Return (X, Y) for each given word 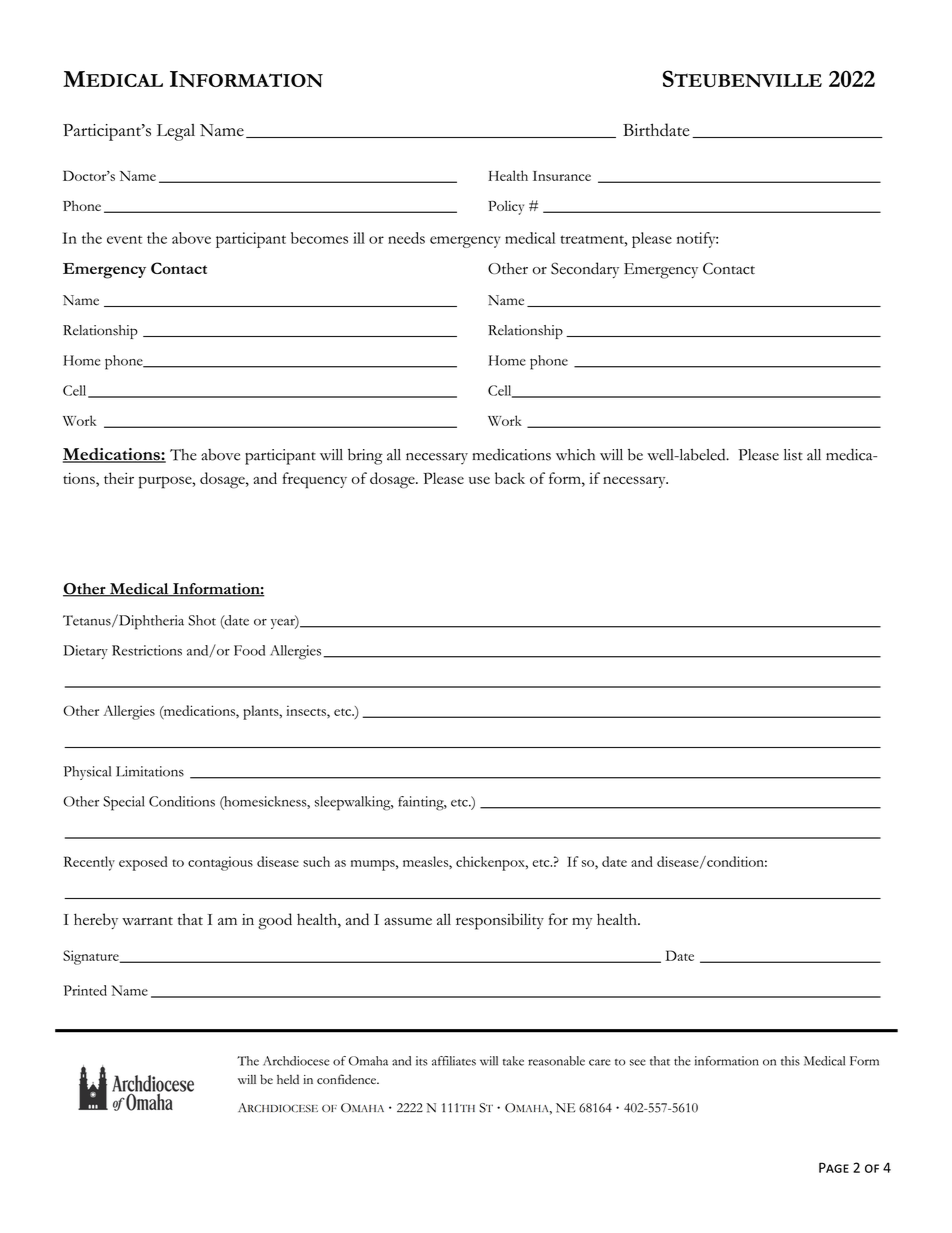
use (479, 480)
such (316, 861)
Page (834, 1167)
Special (124, 803)
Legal (176, 132)
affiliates (454, 1061)
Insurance (562, 176)
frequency (315, 480)
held (288, 1079)
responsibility (500, 921)
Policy (506, 207)
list (793, 455)
